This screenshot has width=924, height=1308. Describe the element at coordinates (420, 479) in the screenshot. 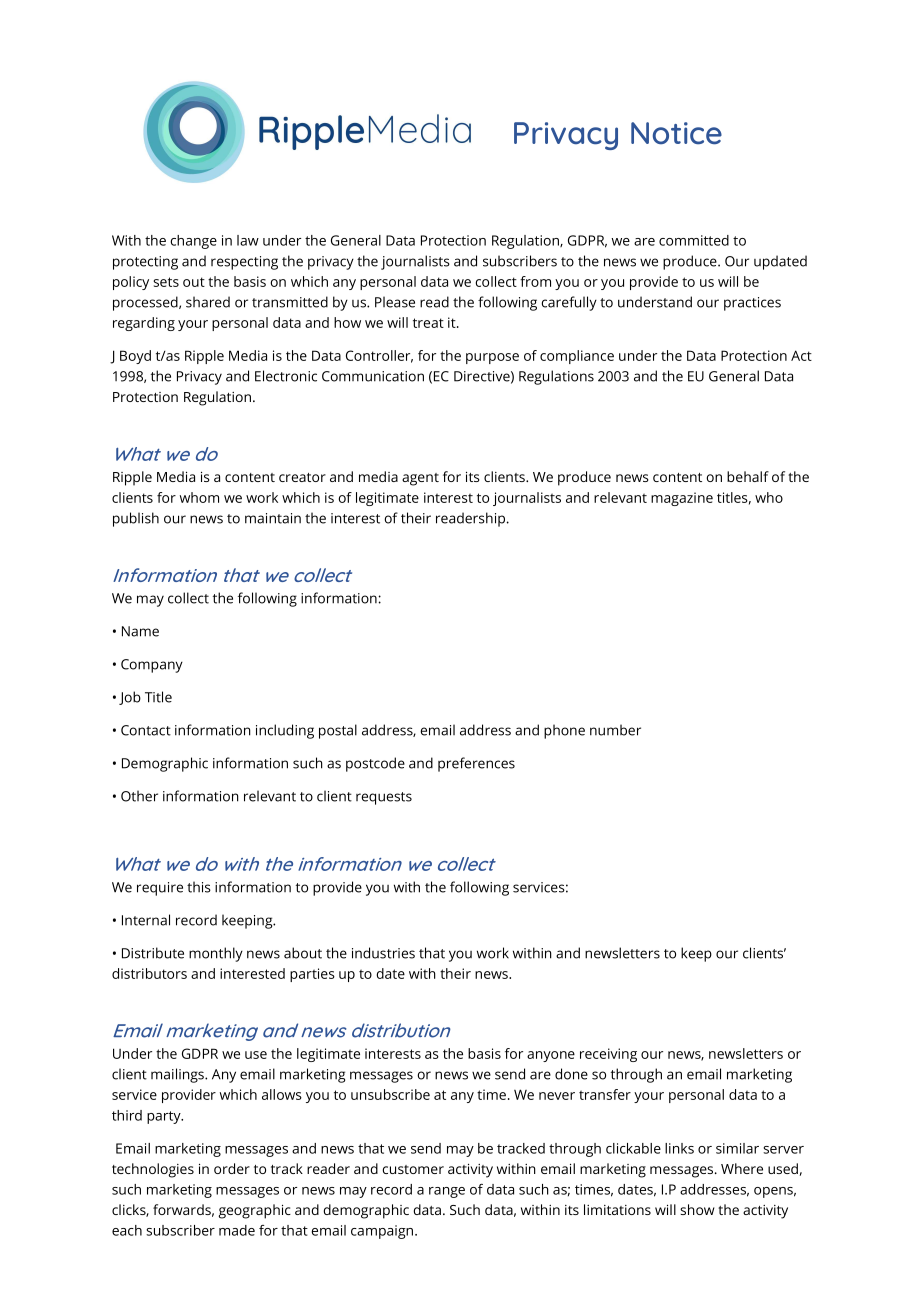

I see `agent` at that location.
